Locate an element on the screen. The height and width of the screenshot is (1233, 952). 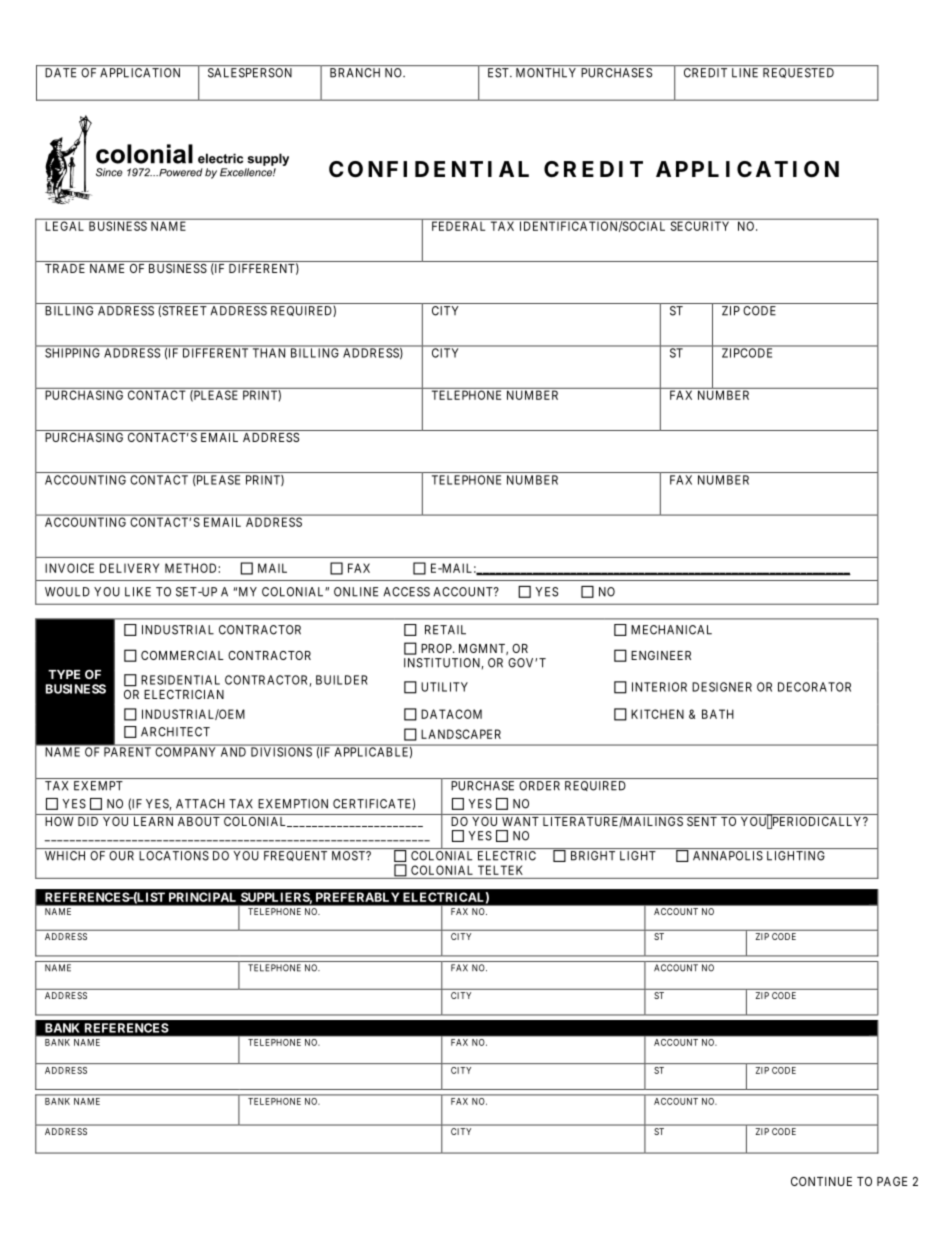
MECHANICAL is located at coordinates (671, 630).
